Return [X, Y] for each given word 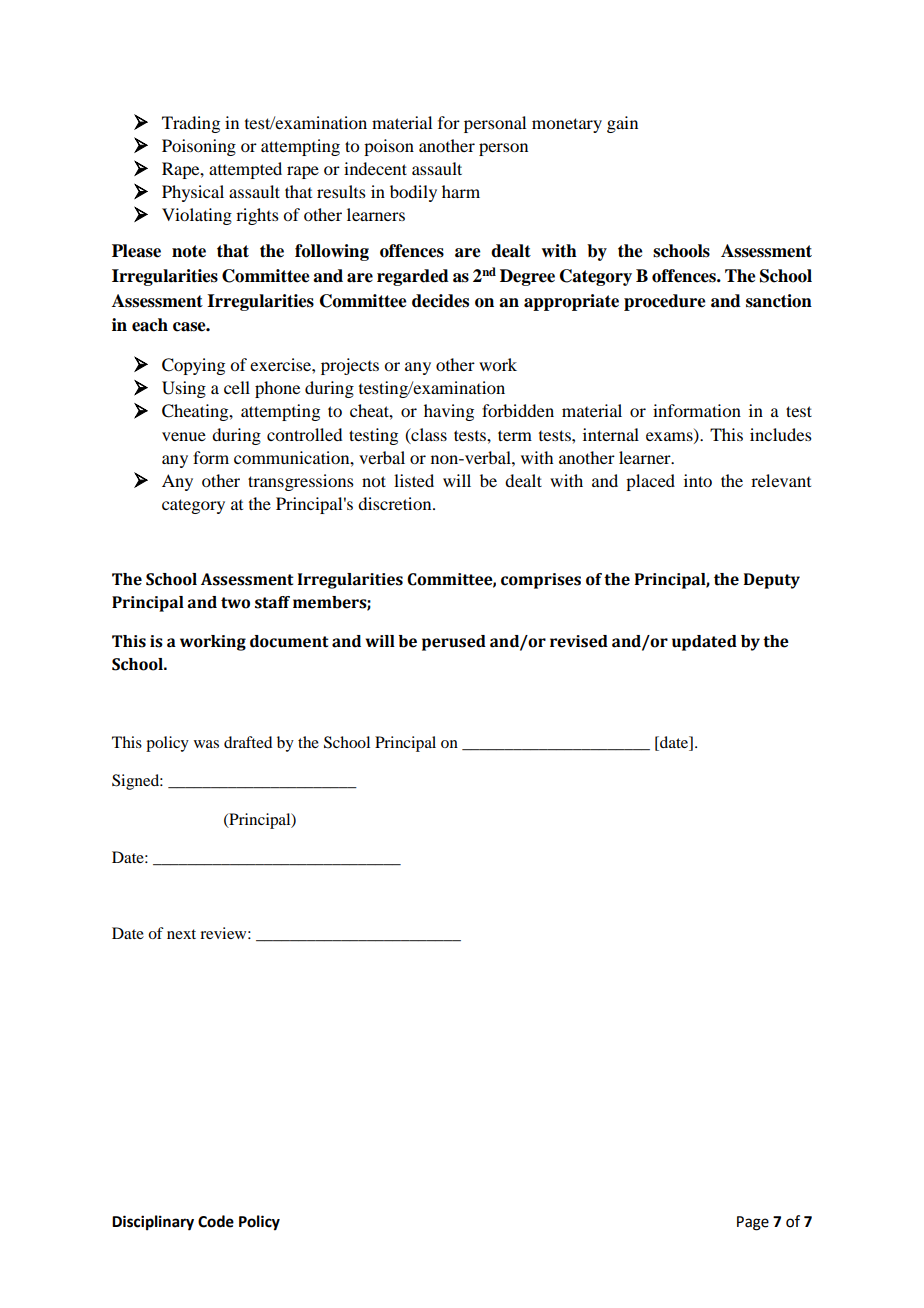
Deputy [772, 581]
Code [216, 1221]
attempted [245, 170]
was [206, 744]
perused [454, 643]
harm [461, 191]
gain [622, 124]
